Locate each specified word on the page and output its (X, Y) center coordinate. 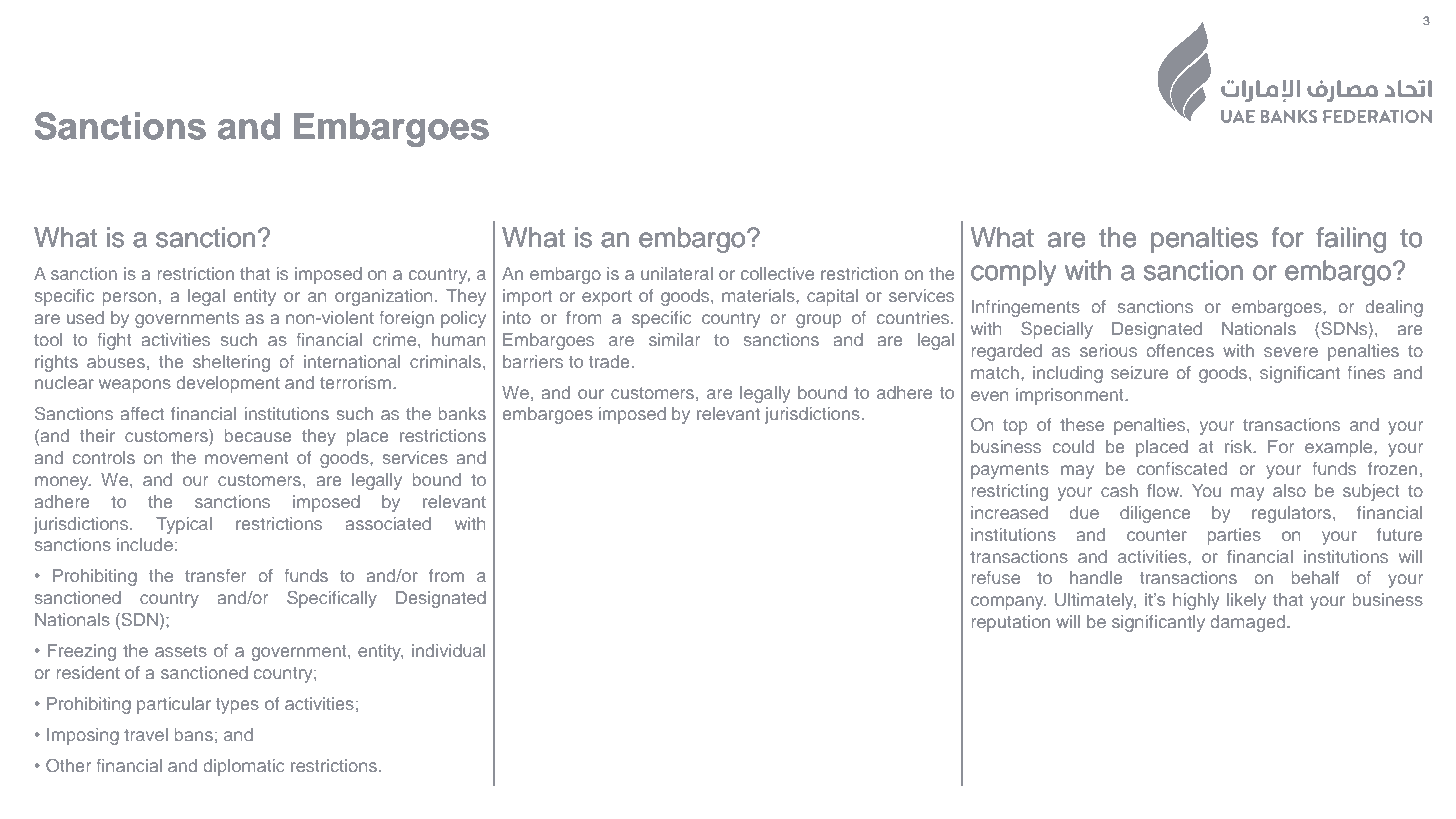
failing (1351, 240)
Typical (184, 525)
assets (181, 651)
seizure (1139, 372)
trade (609, 361)
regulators (1293, 514)
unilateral (677, 273)
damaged (1249, 623)
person (129, 299)
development (228, 384)
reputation (1011, 623)
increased (1009, 512)
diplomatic (244, 767)
